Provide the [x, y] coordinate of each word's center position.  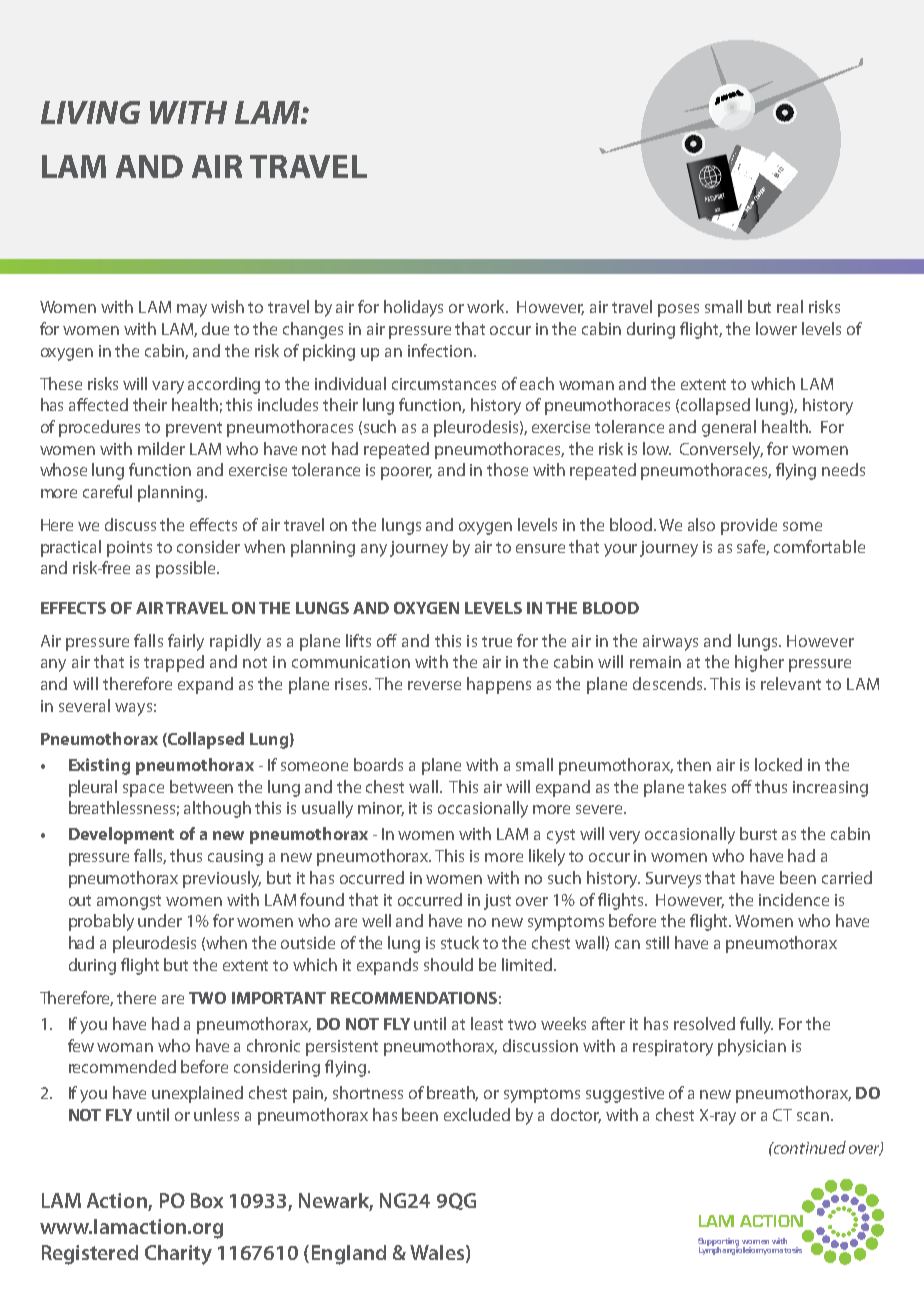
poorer [406, 473]
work [487, 306]
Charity [178, 1255]
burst [758, 833]
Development [121, 835]
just [497, 902]
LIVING [90, 112]
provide [749, 526]
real [790, 306]
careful [107, 491]
